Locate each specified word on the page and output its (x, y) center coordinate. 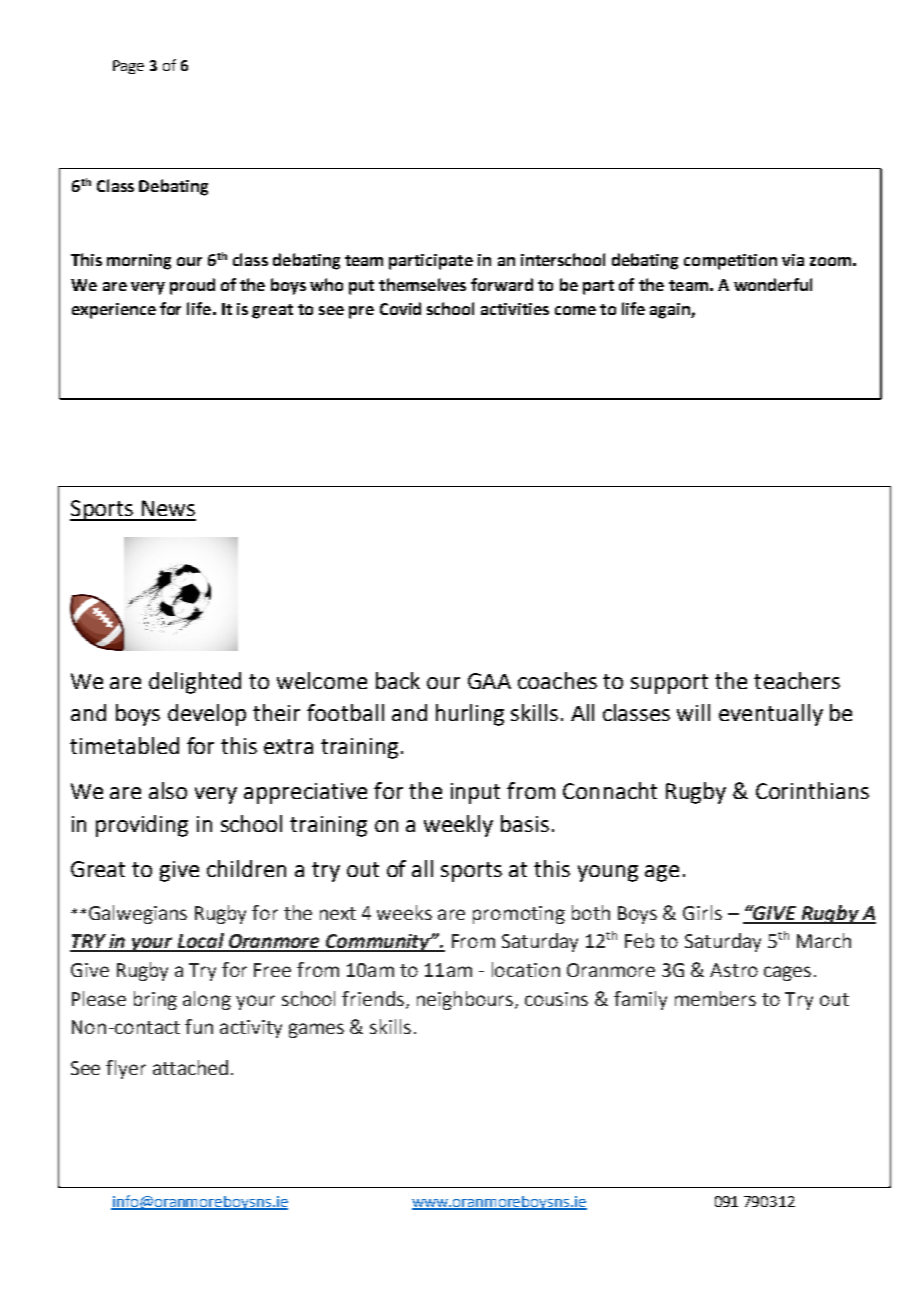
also (168, 790)
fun (199, 1026)
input (475, 793)
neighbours (466, 1000)
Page (128, 67)
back (398, 680)
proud (192, 286)
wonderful (773, 284)
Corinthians (812, 790)
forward (502, 284)
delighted (195, 683)
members (715, 998)
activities (515, 309)
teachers (797, 680)
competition (730, 262)
